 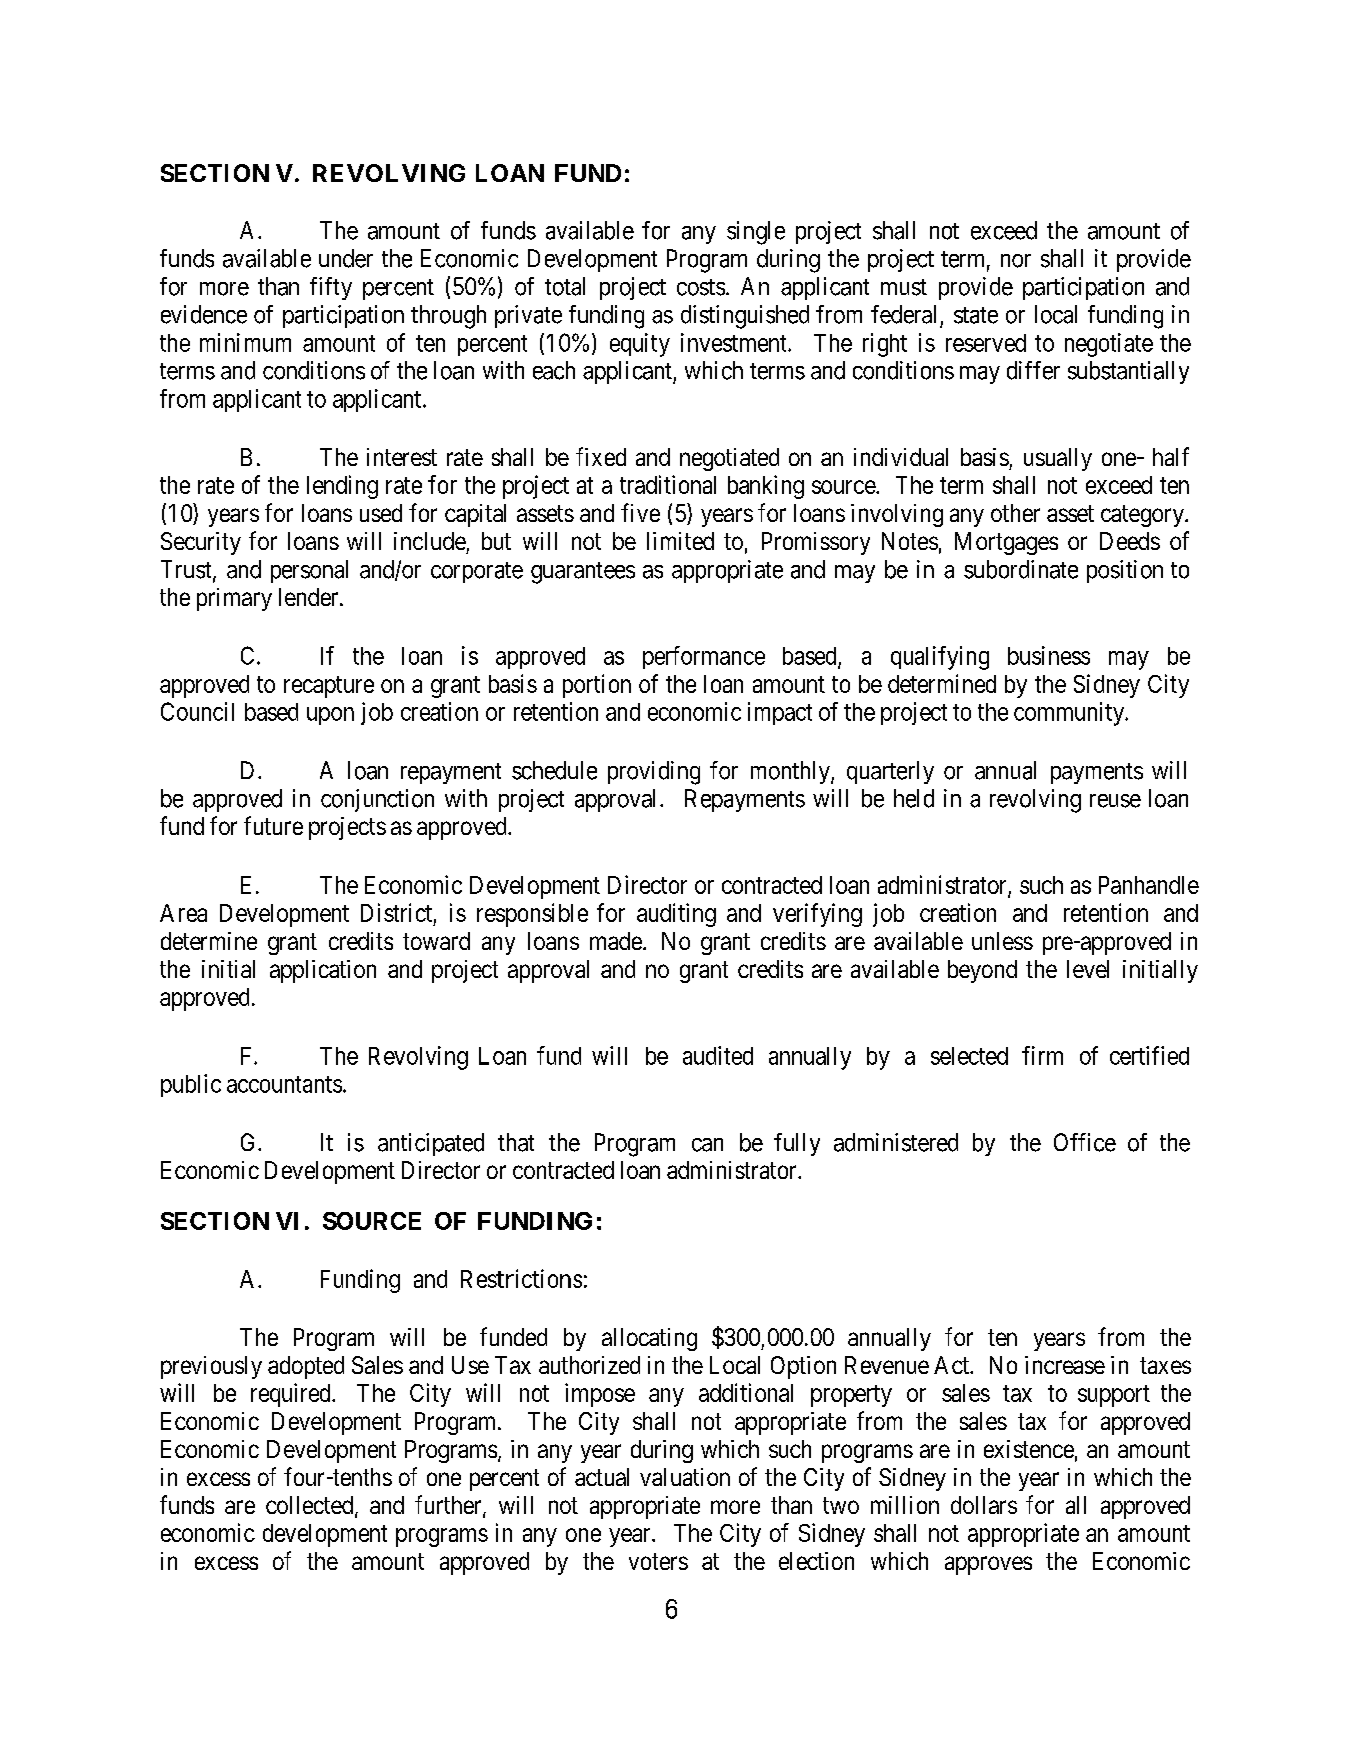 What do you see at coordinates (680, 541) in the screenshot?
I see `limited` at bounding box center [680, 541].
